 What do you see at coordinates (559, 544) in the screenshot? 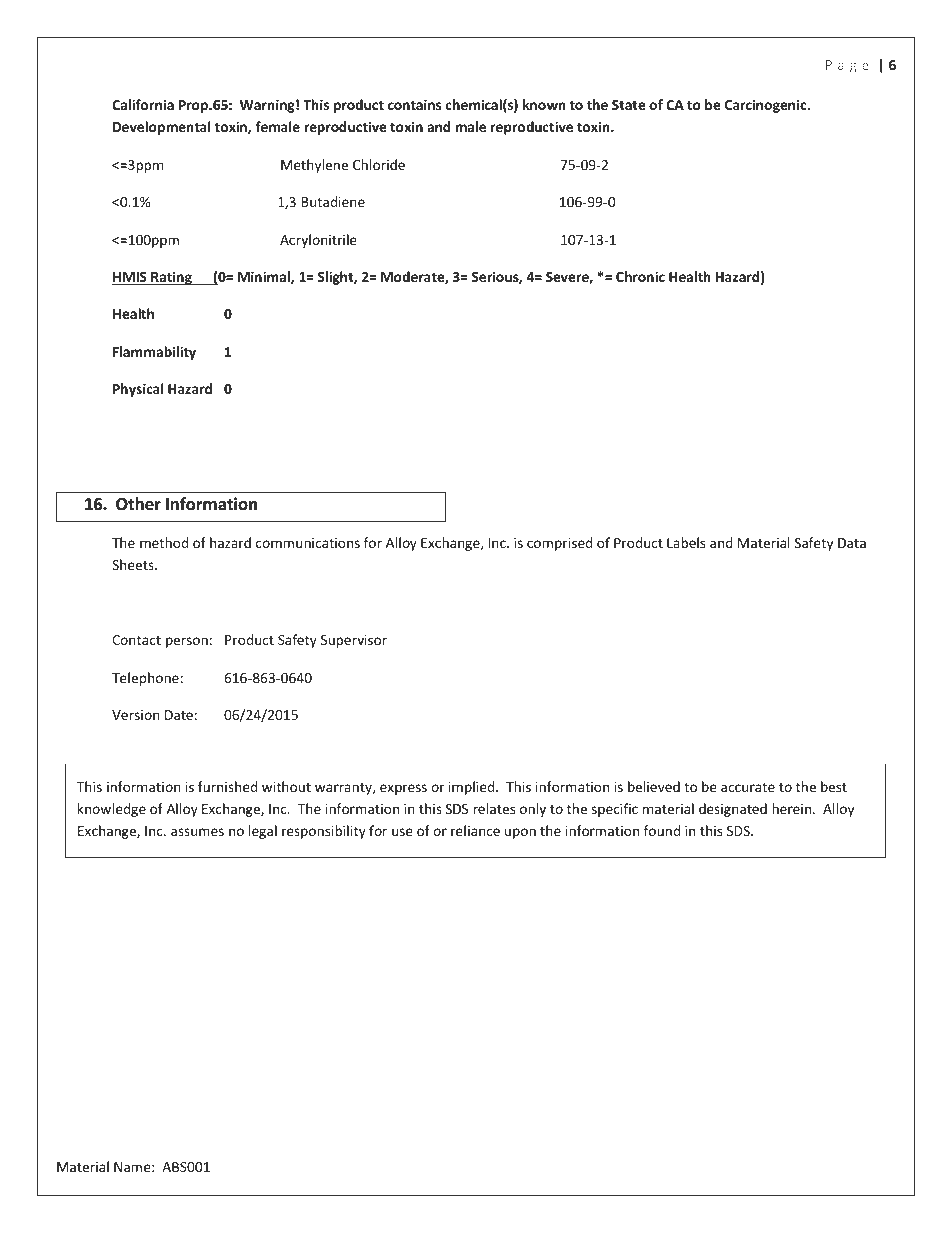
I see `comprised` at bounding box center [559, 544].
